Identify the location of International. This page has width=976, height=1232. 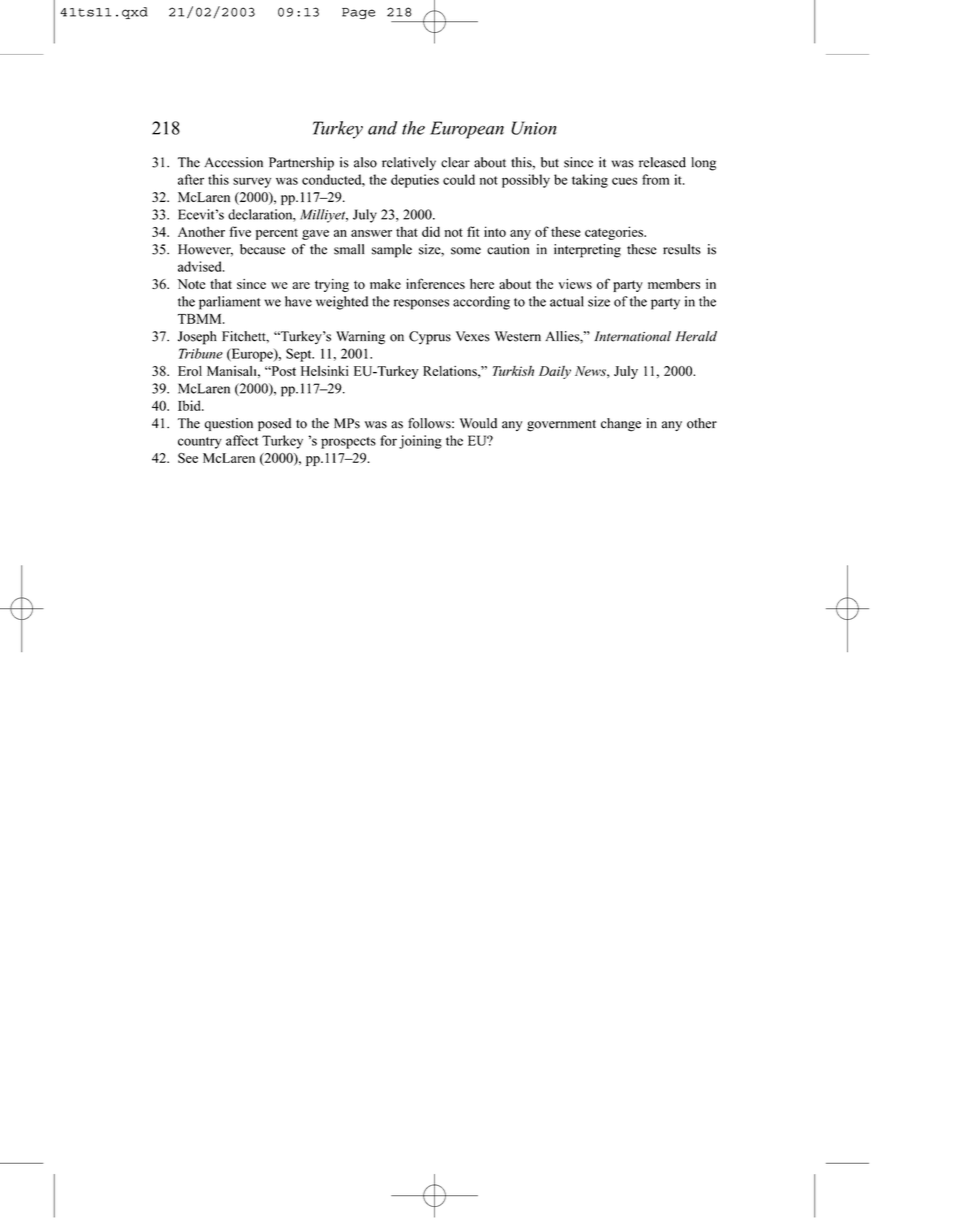
(632, 336).
